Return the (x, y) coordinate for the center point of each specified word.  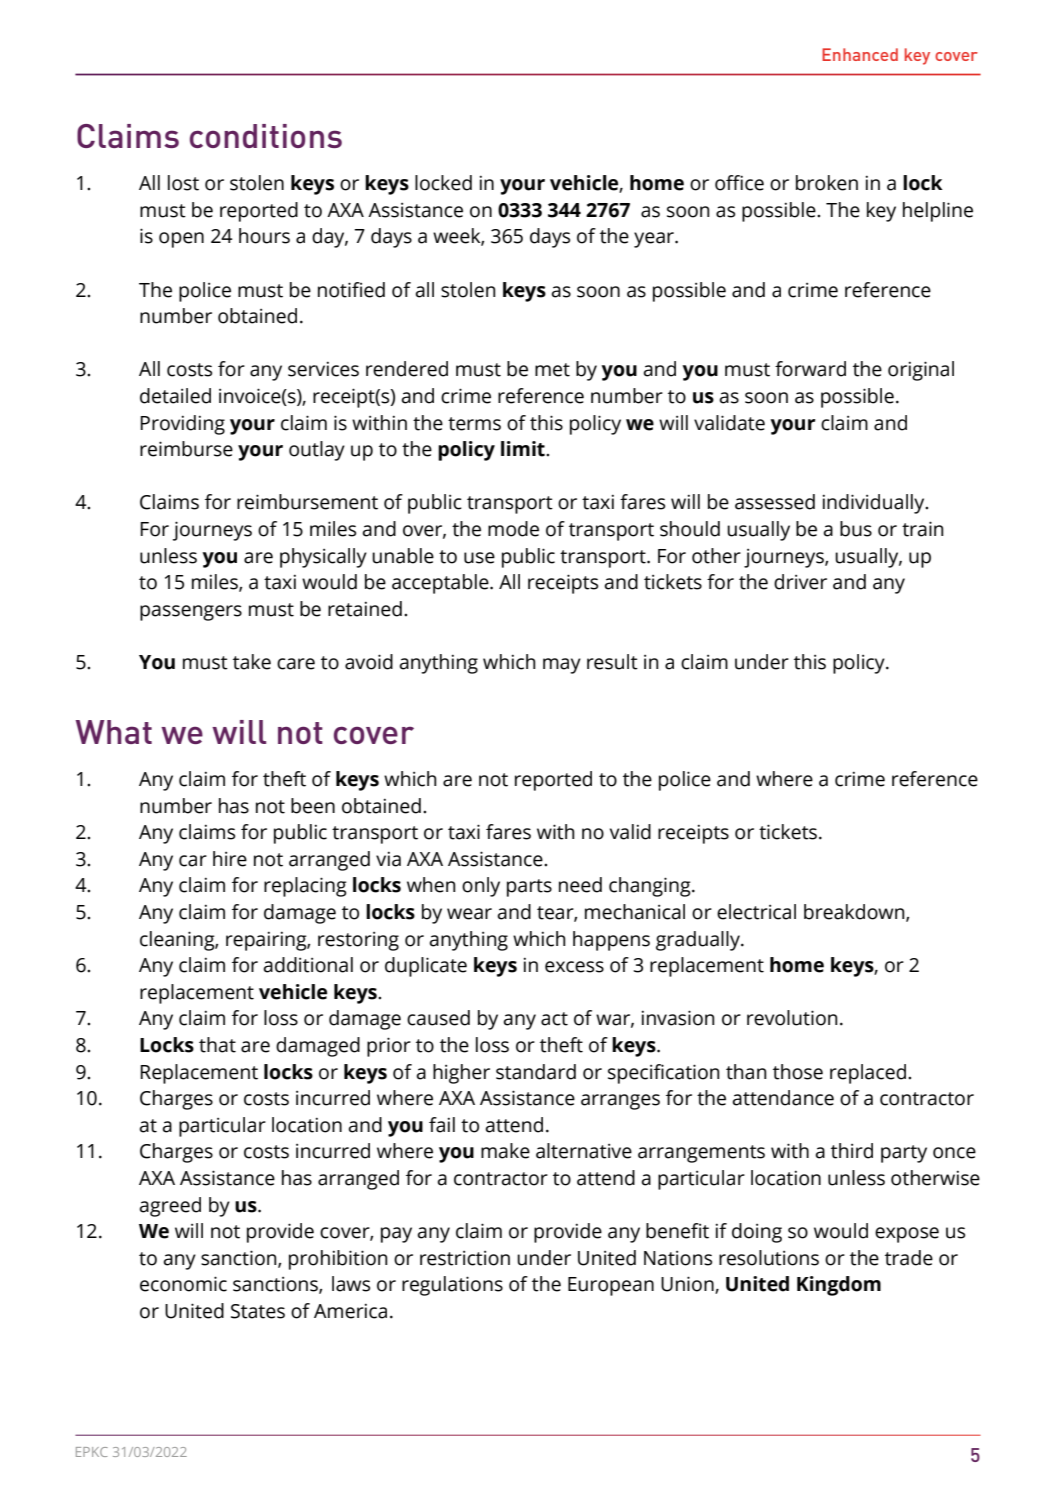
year (655, 240)
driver (800, 582)
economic (183, 1284)
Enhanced (860, 54)
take (252, 662)
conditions (266, 136)
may (562, 666)
